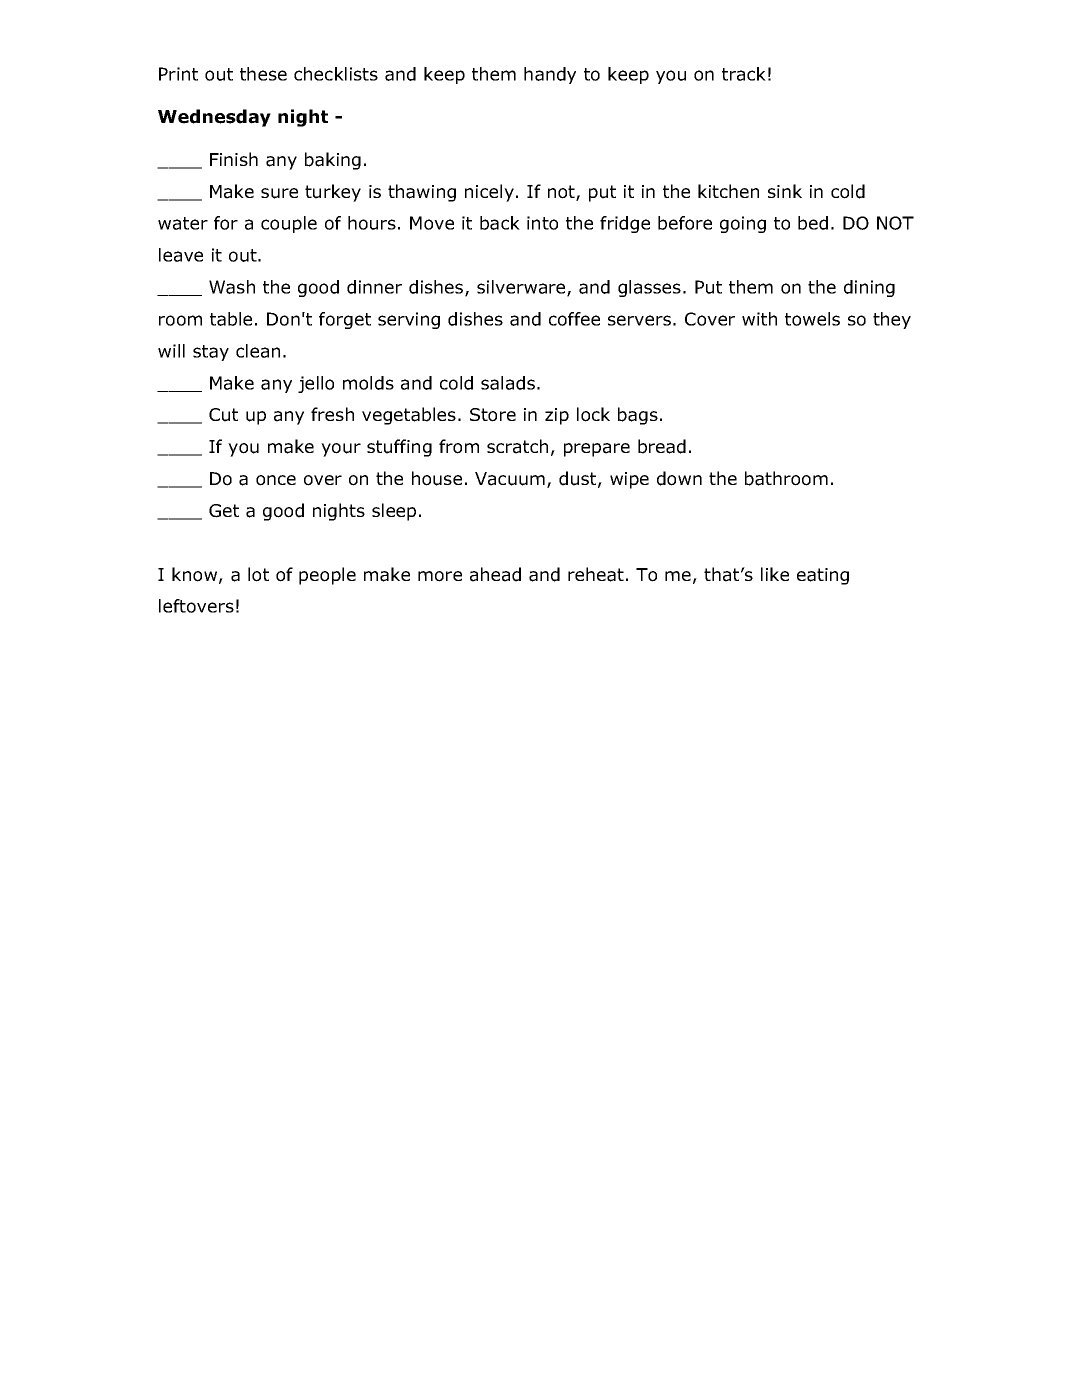 The image size is (1073, 1389). What do you see at coordinates (341, 450) in the screenshot?
I see `your` at bounding box center [341, 450].
